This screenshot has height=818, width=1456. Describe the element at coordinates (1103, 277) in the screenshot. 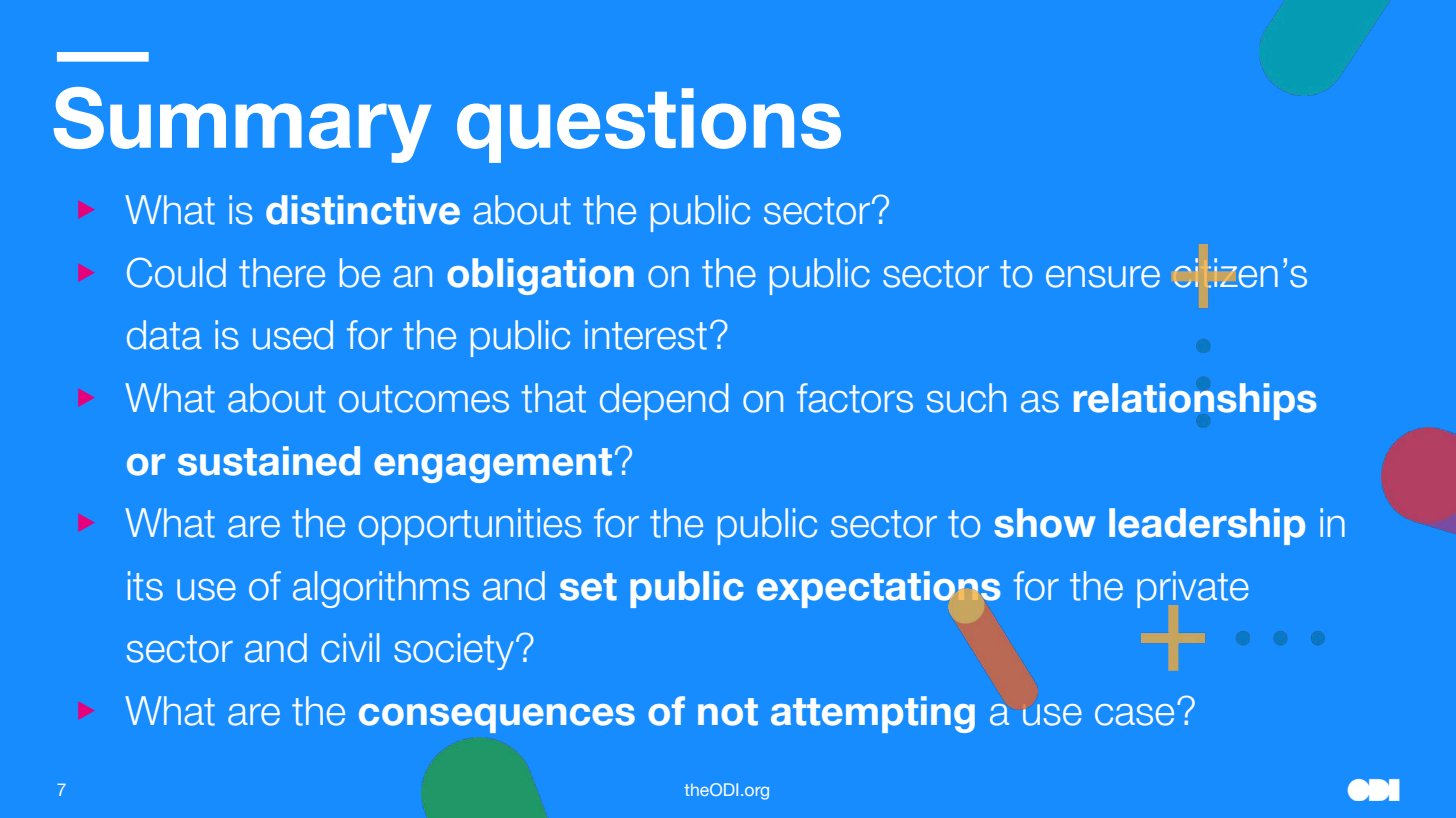

I see `ensure` at that location.
